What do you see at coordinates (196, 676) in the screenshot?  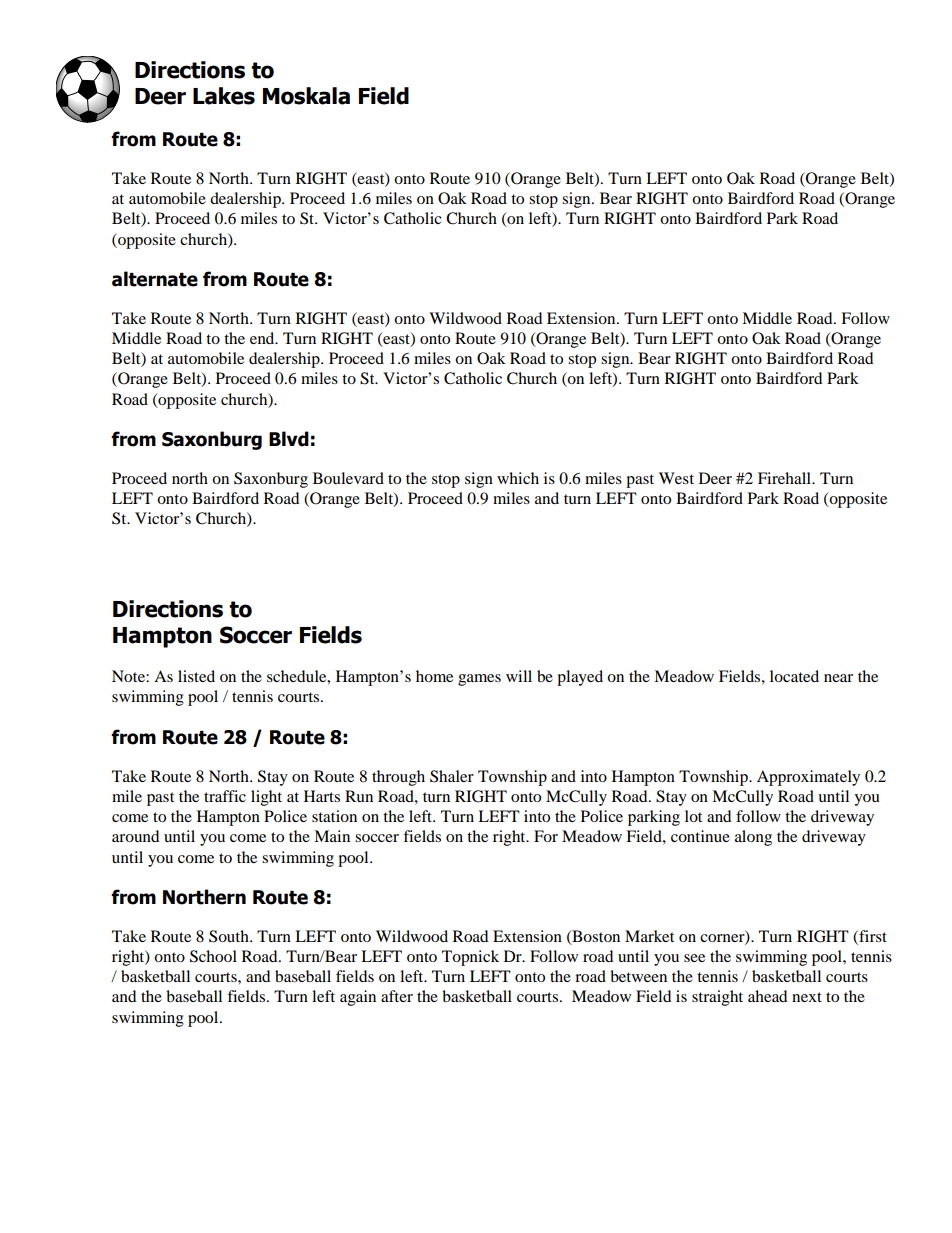 I see `listed` at bounding box center [196, 676].
